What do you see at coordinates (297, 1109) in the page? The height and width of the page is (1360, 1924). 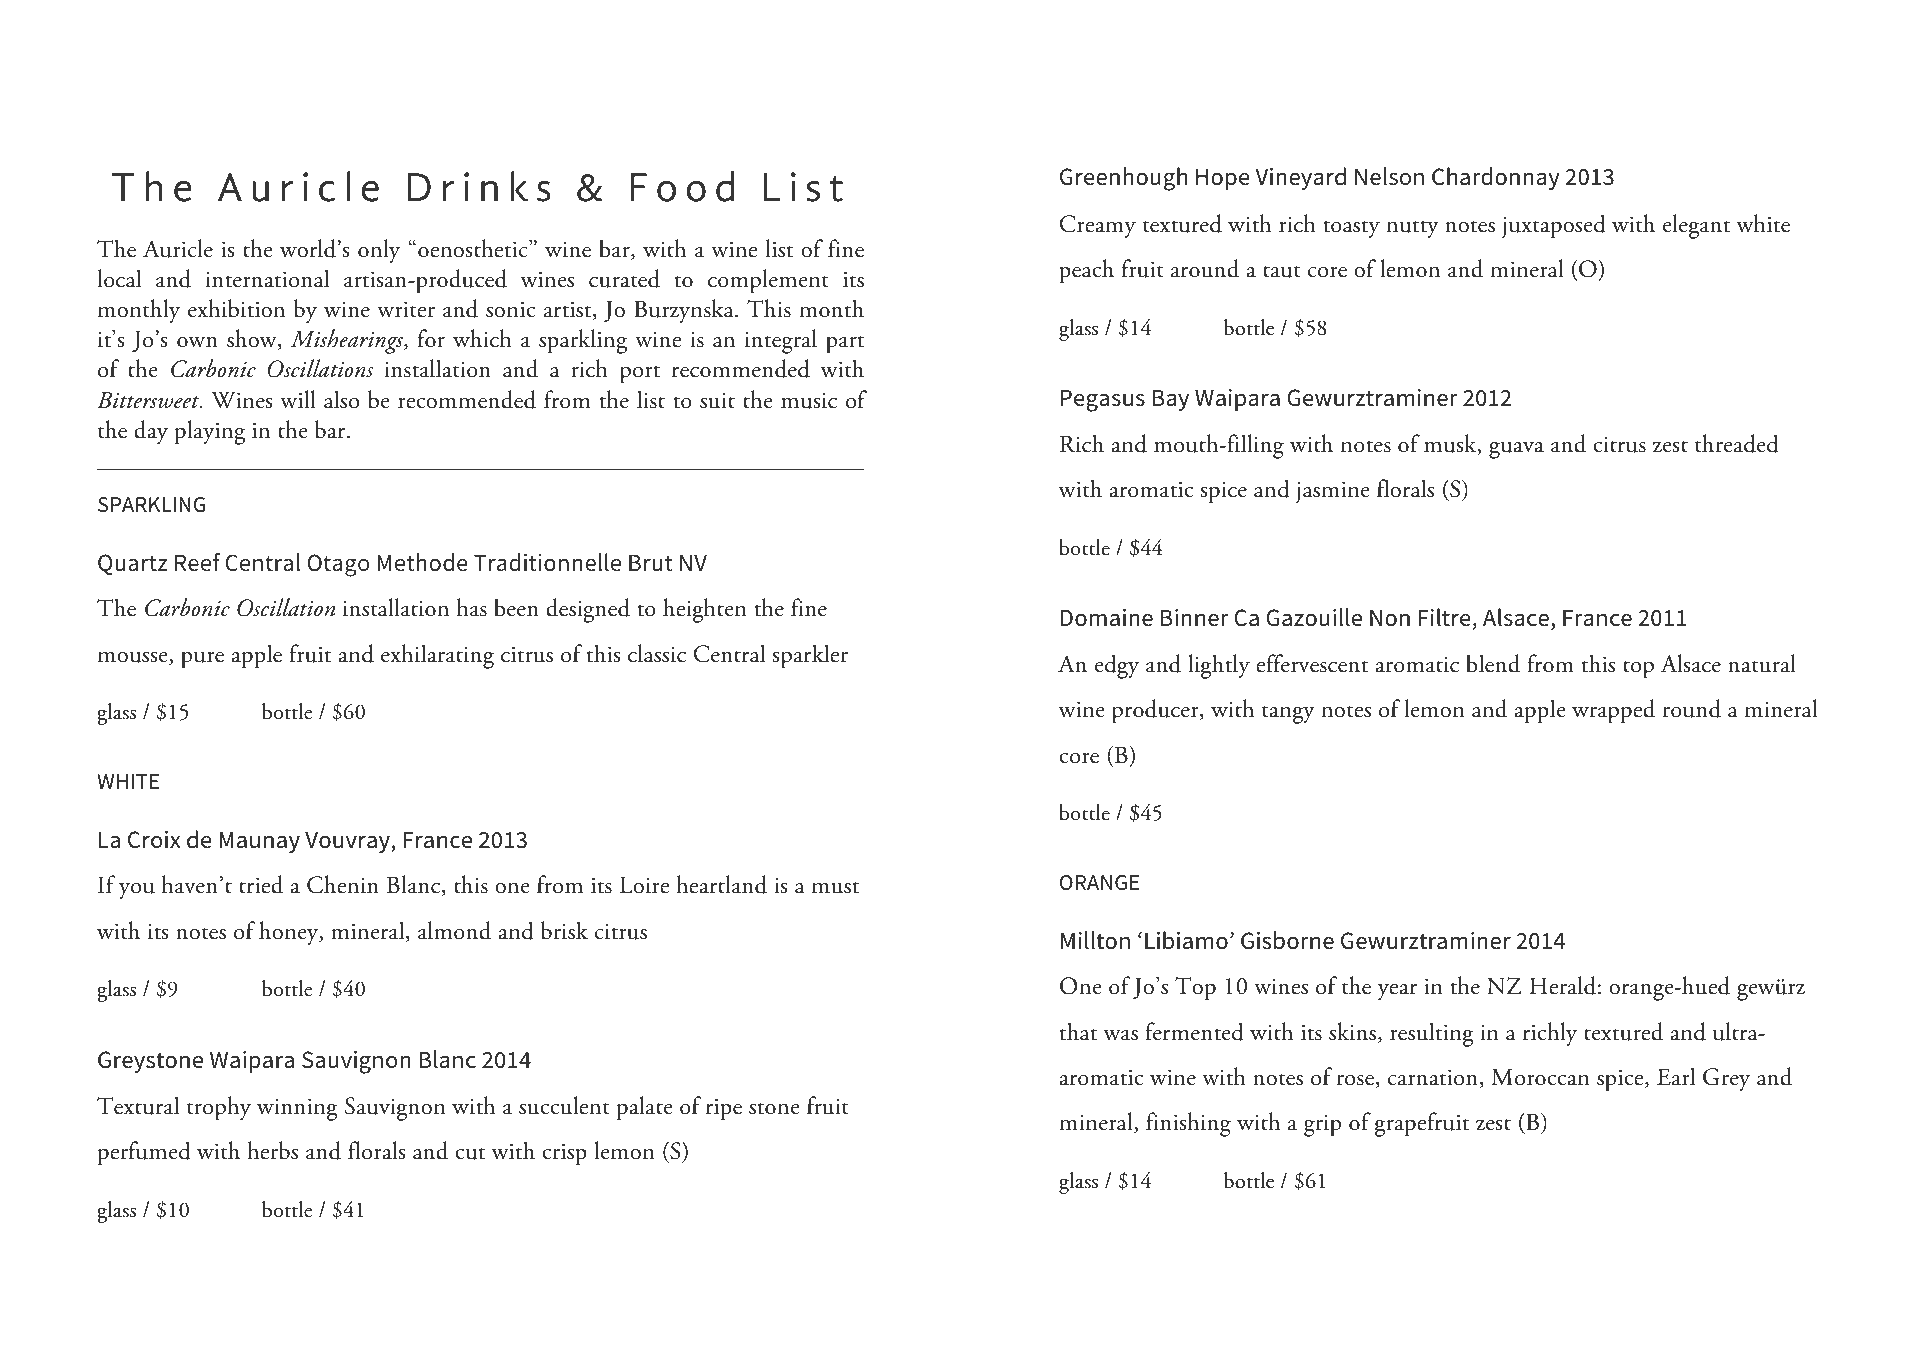 I see `winning` at bounding box center [297, 1109].
